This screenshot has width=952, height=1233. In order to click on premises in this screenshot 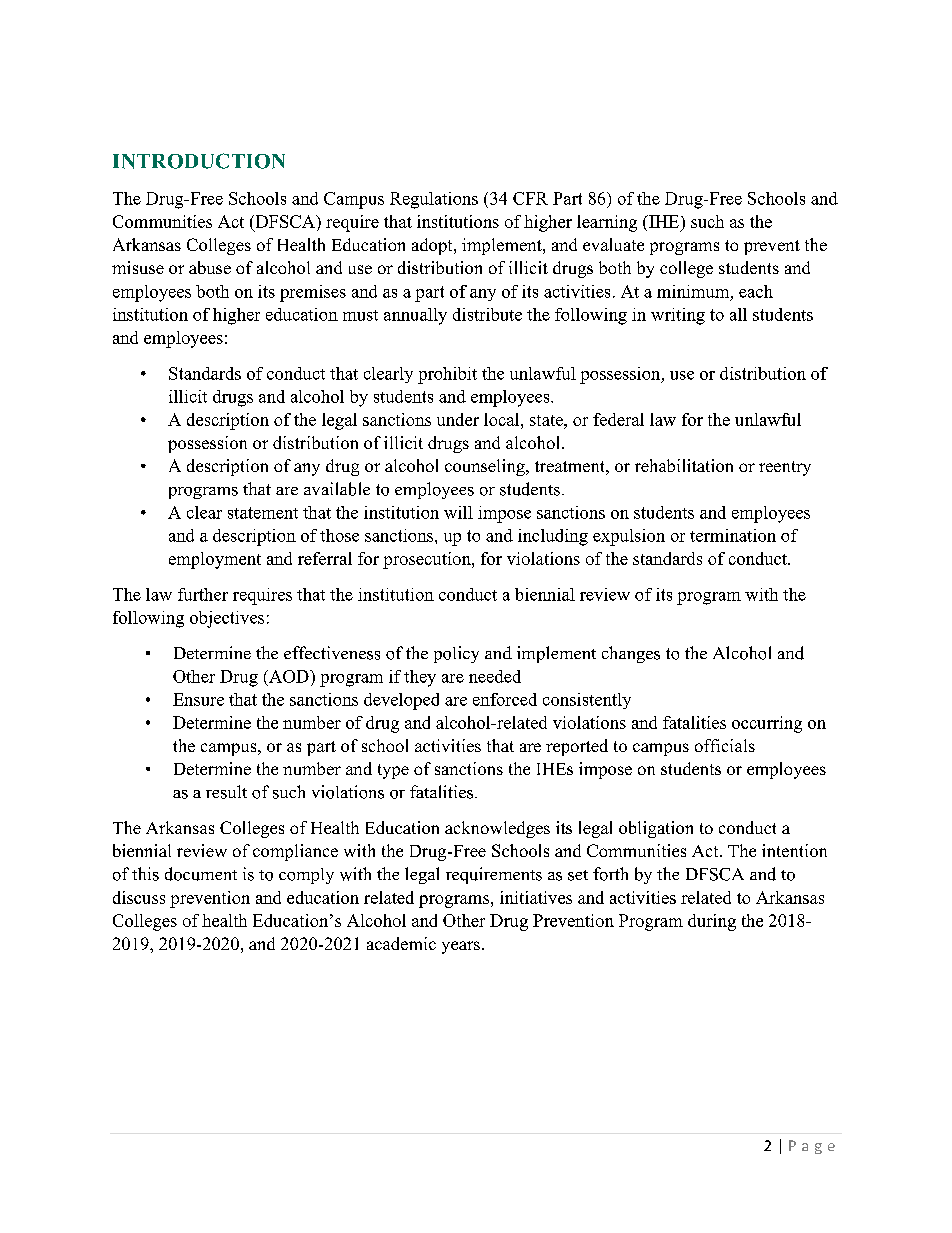, I will do `click(313, 293)`.
